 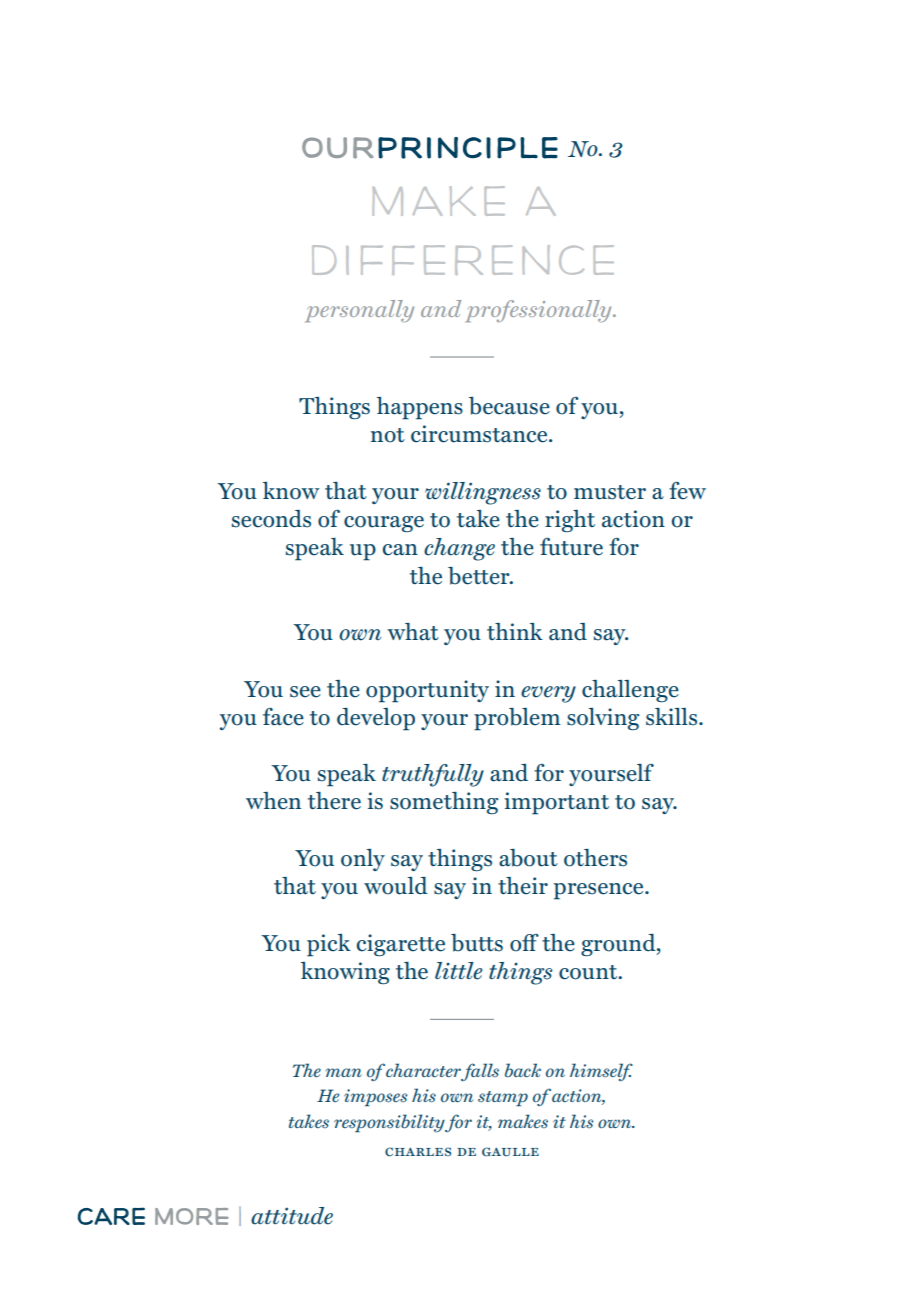 What do you see at coordinates (463, 260) in the document?
I see `DIFFERENCE` at bounding box center [463, 260].
